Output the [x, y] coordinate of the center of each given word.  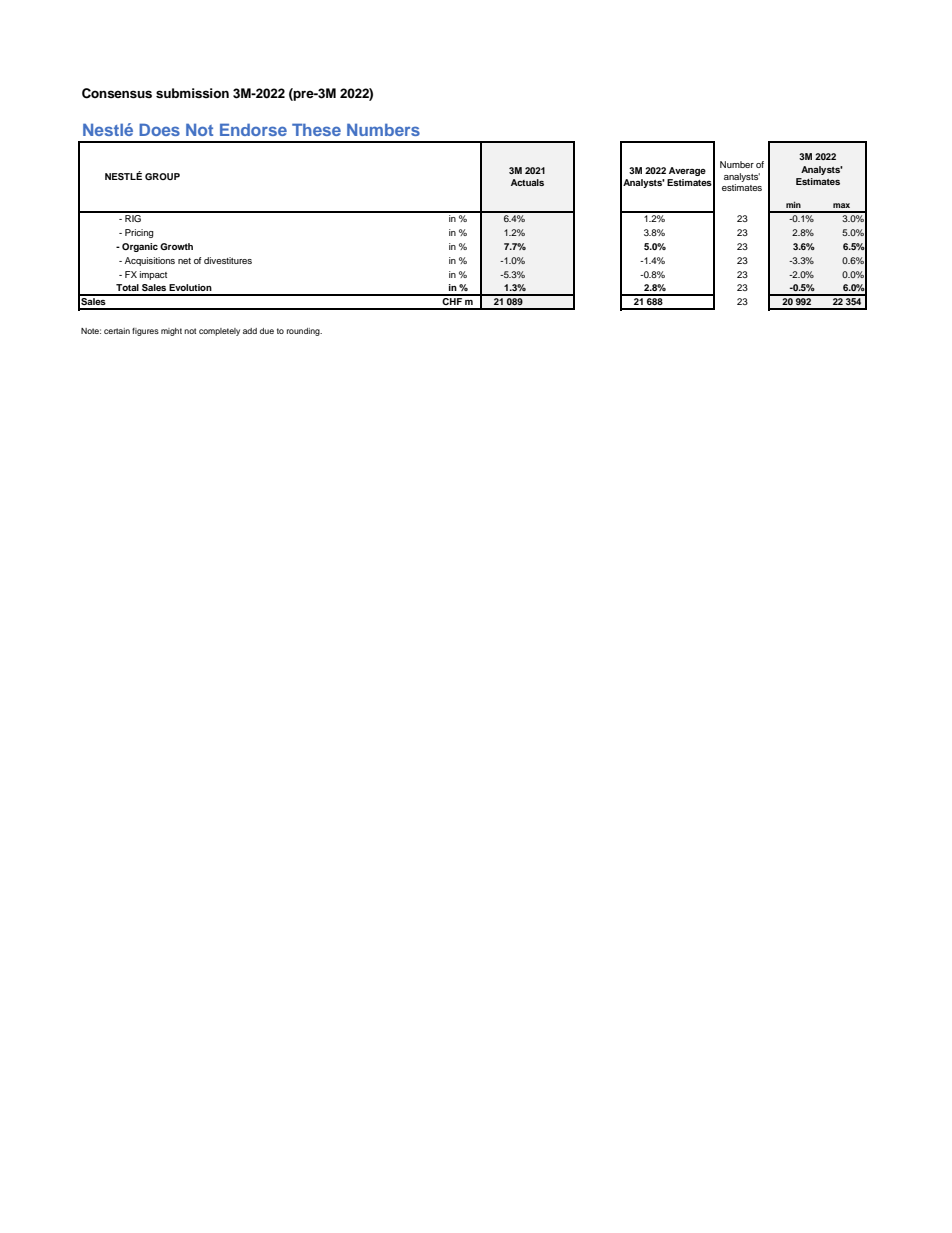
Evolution [190, 287]
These [316, 129]
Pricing [139, 233]
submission [192, 93]
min [793, 204]
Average [687, 171]
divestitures [228, 260]
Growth [176, 246]
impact [153, 275]
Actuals [527, 182]
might [171, 332]
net [184, 261]
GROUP [162, 176]
